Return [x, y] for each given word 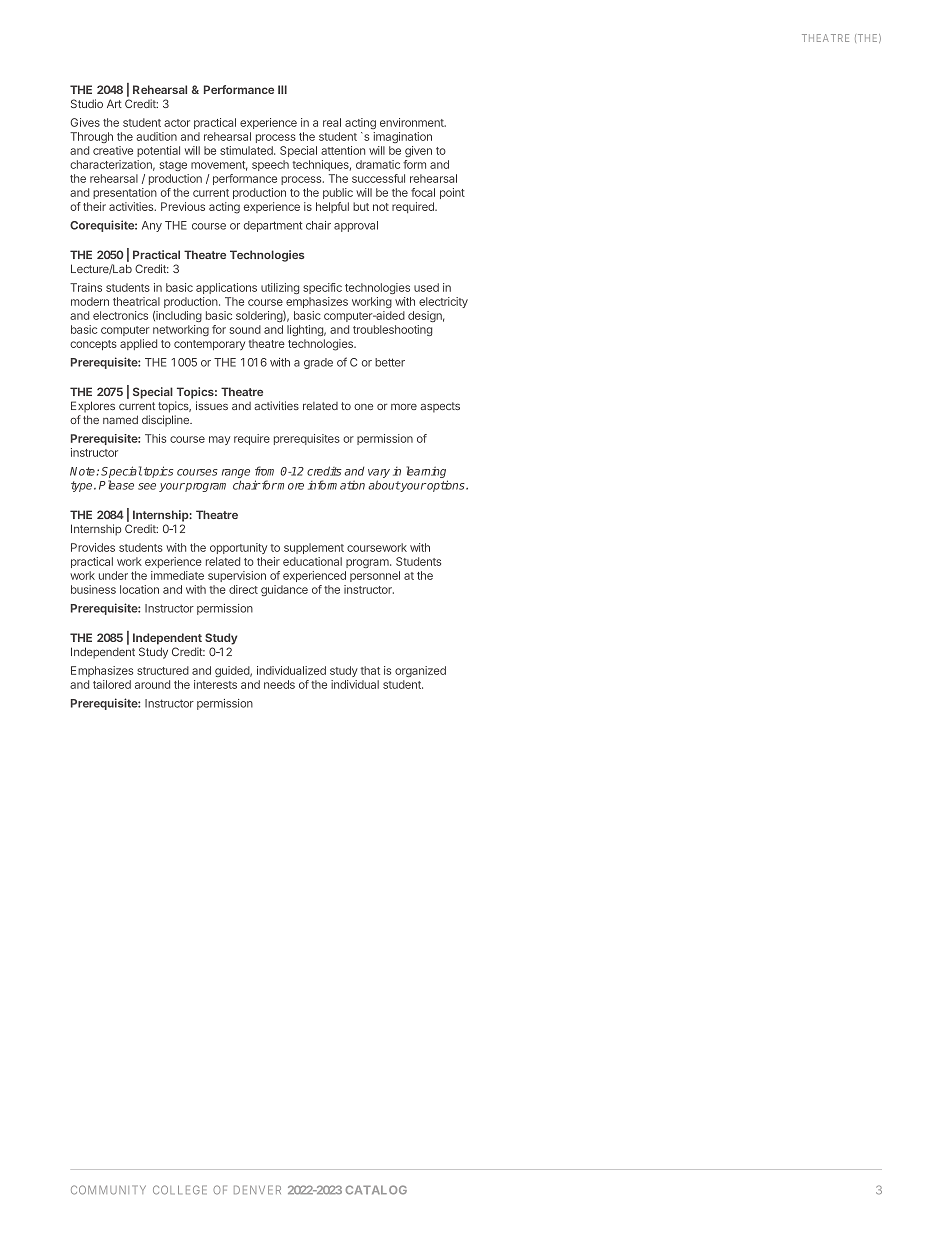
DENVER [257, 1189]
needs [279, 684]
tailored [112, 684]
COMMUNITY [108, 1190]
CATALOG [376, 1190]
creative [113, 150]
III [282, 89]
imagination [402, 137]
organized [420, 671]
